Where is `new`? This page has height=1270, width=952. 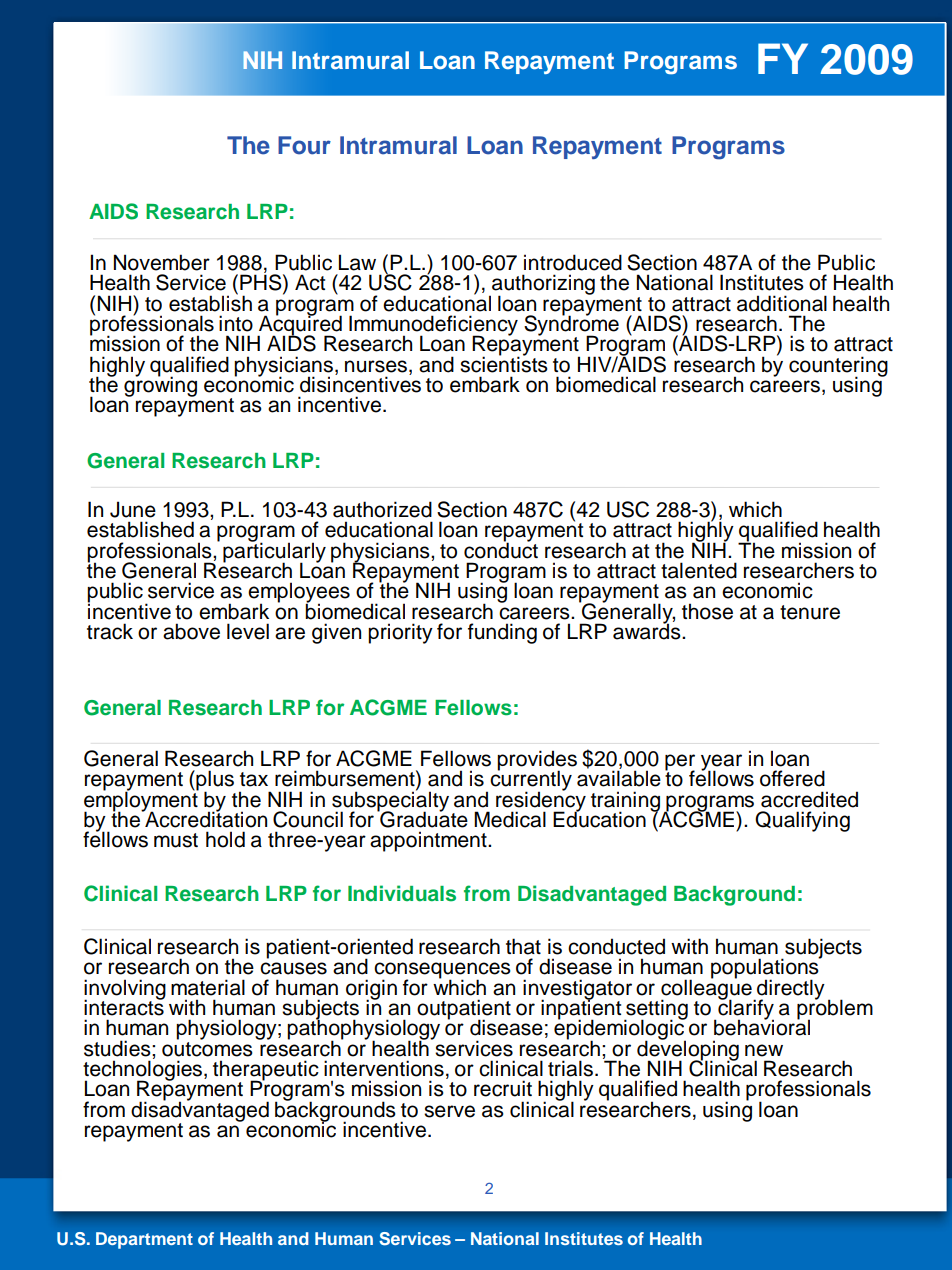
new is located at coordinates (764, 1050).
